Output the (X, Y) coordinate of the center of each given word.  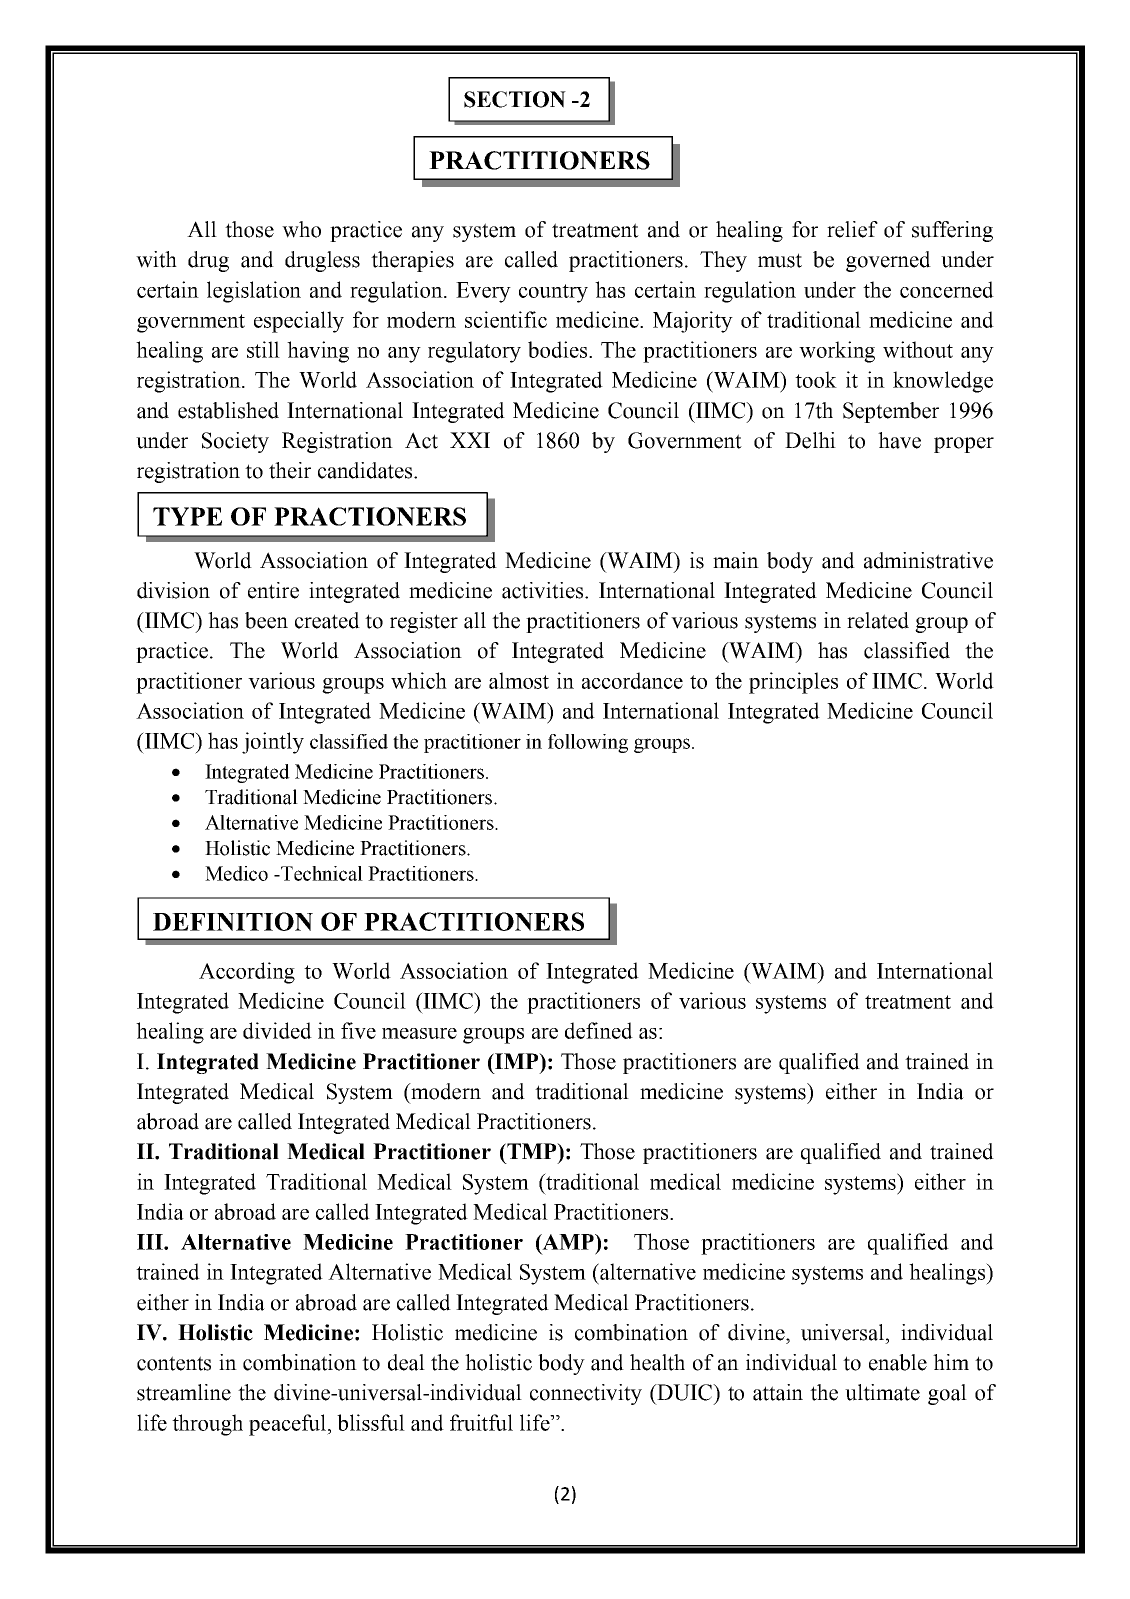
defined (599, 1030)
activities (544, 590)
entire (273, 590)
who (301, 229)
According (247, 973)
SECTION (515, 99)
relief (852, 229)
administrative (928, 560)
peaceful (288, 1425)
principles (793, 683)
